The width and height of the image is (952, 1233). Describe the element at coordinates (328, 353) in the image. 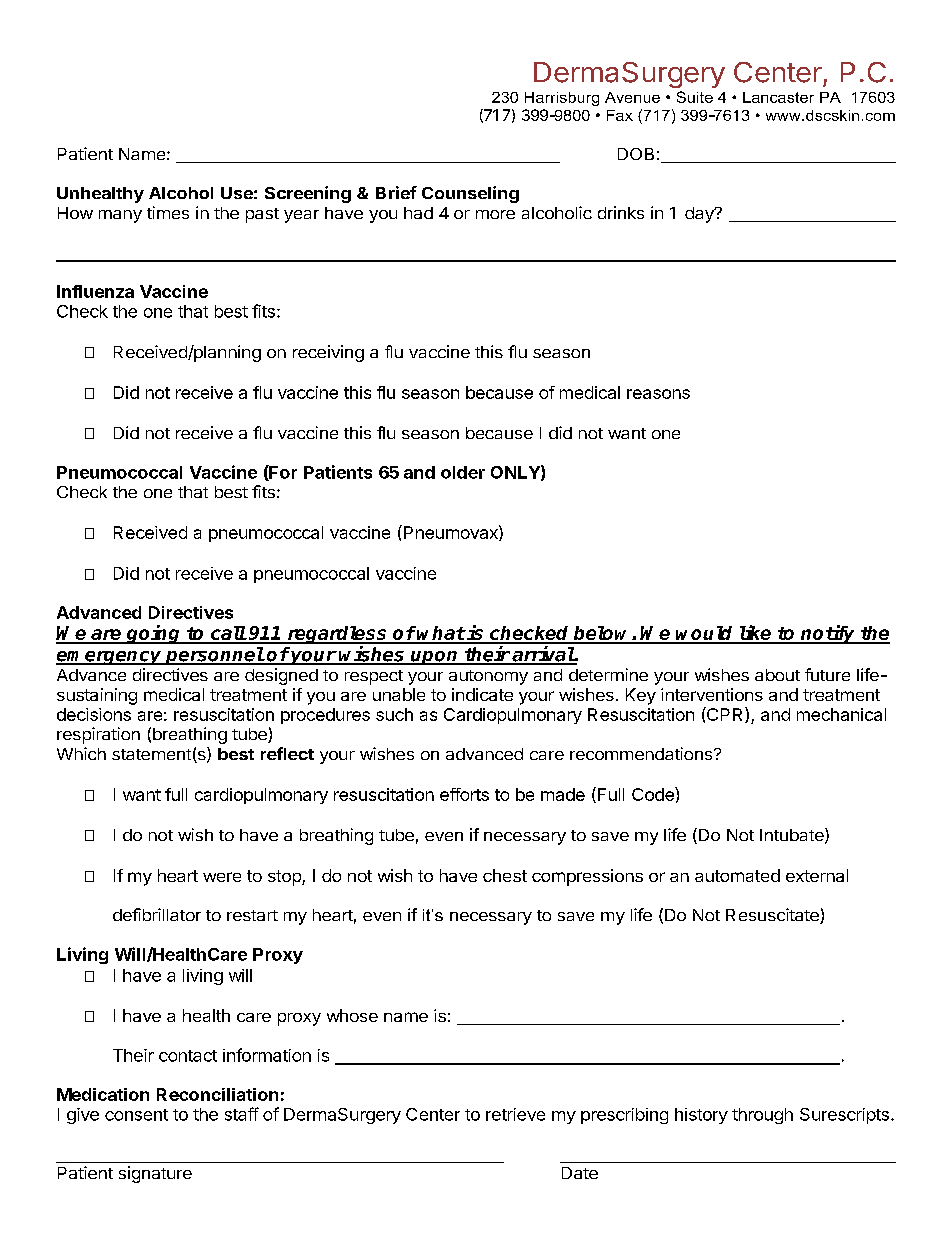

I see `receiving` at that location.
